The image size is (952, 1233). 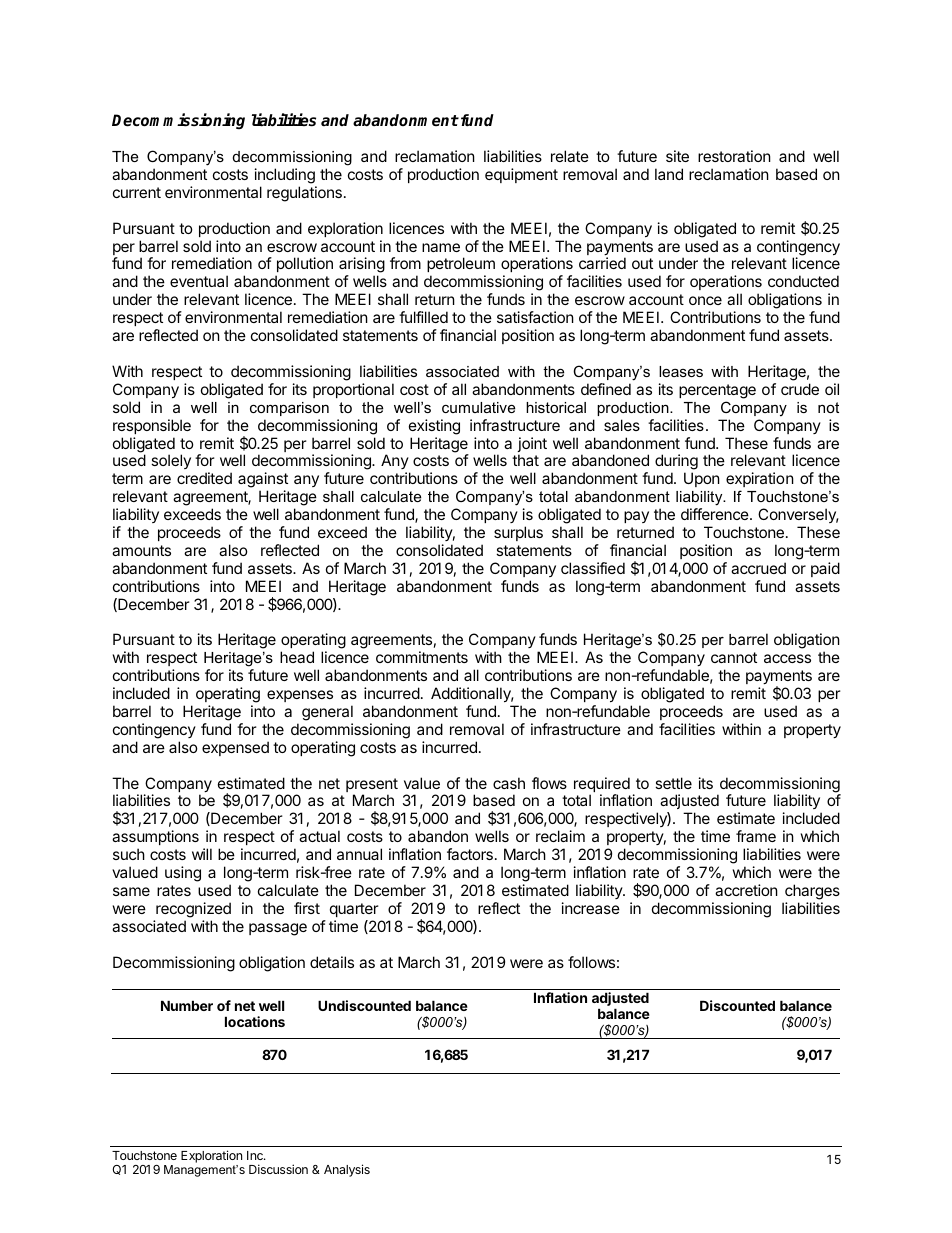 I want to click on commitments, so click(x=422, y=657).
